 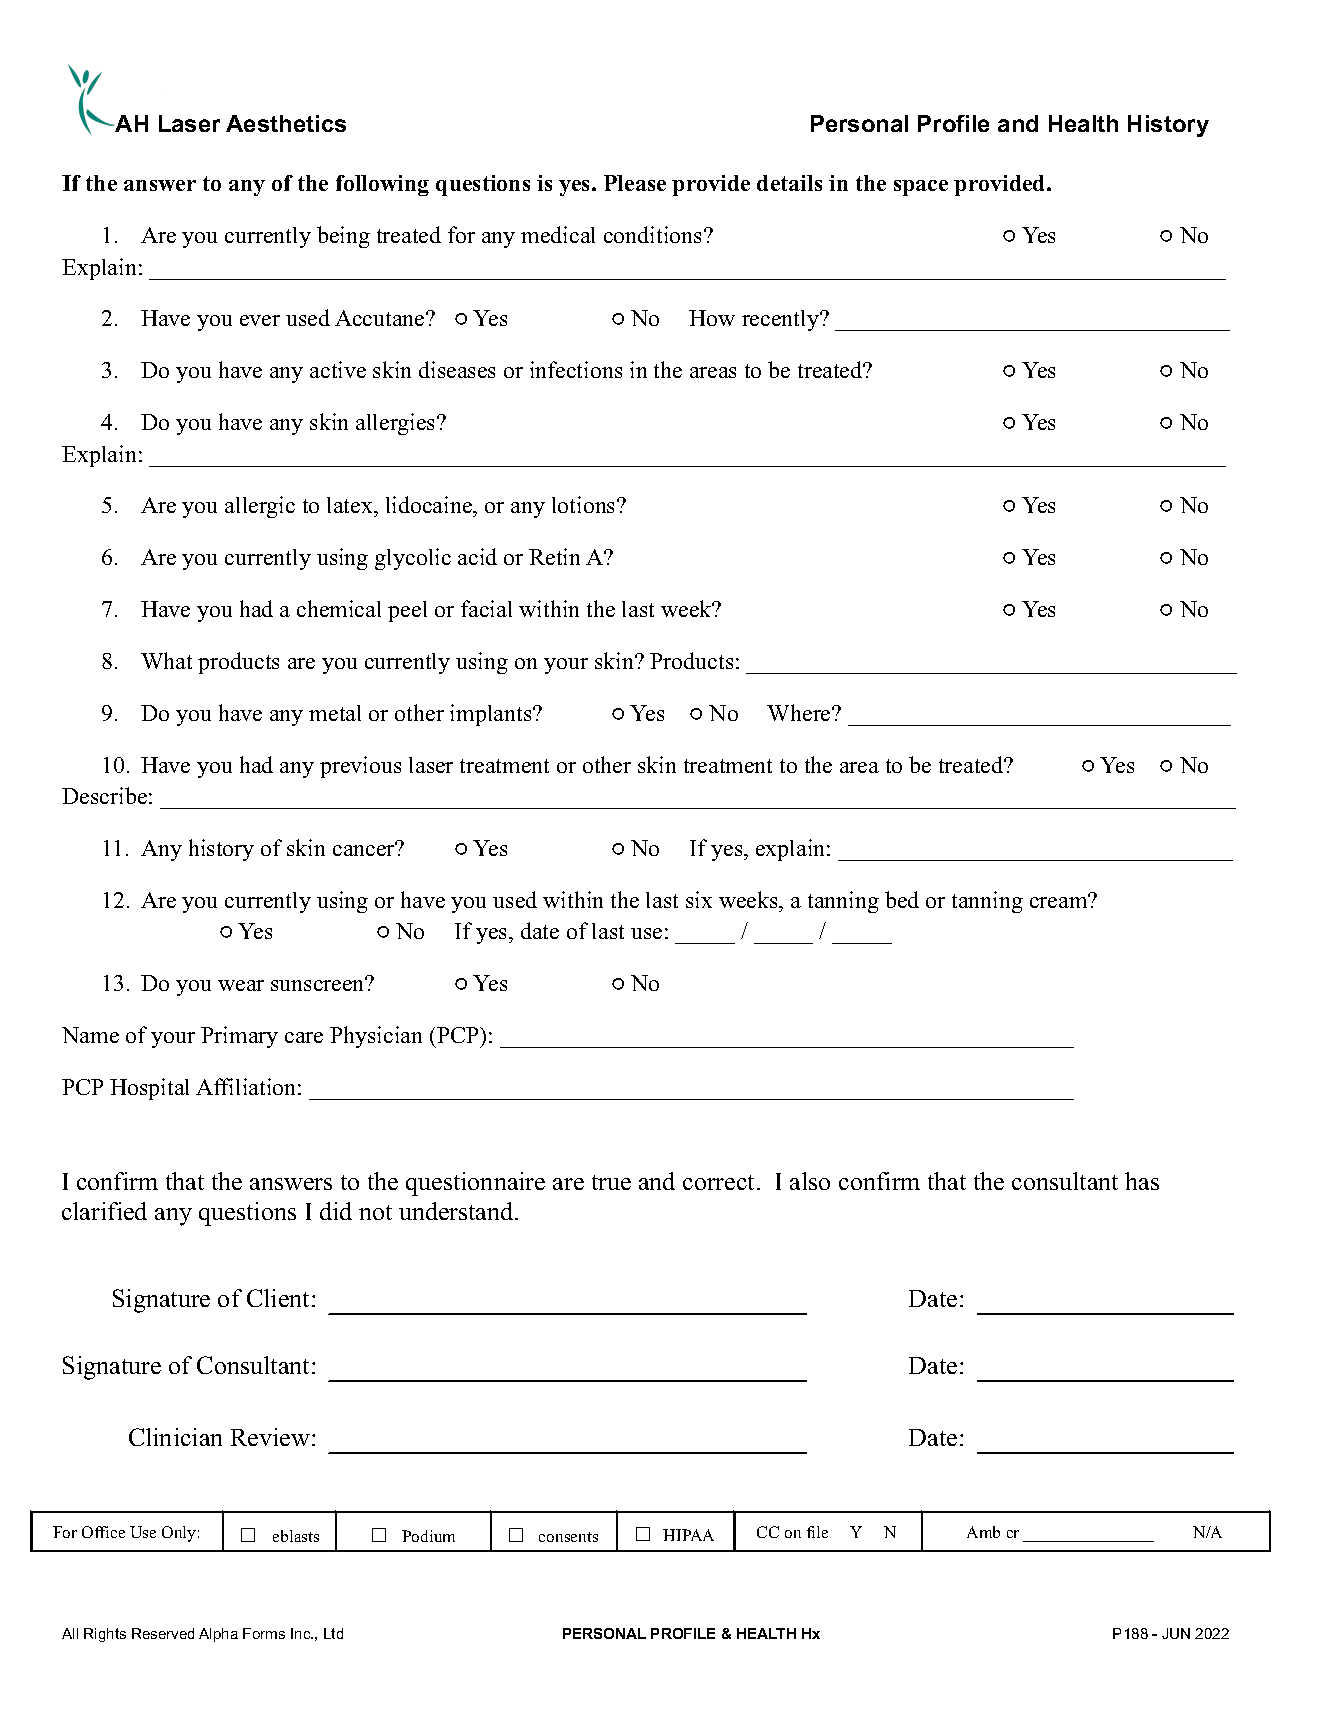 What do you see at coordinates (921, 188) in the screenshot?
I see `space` at bounding box center [921, 188].
